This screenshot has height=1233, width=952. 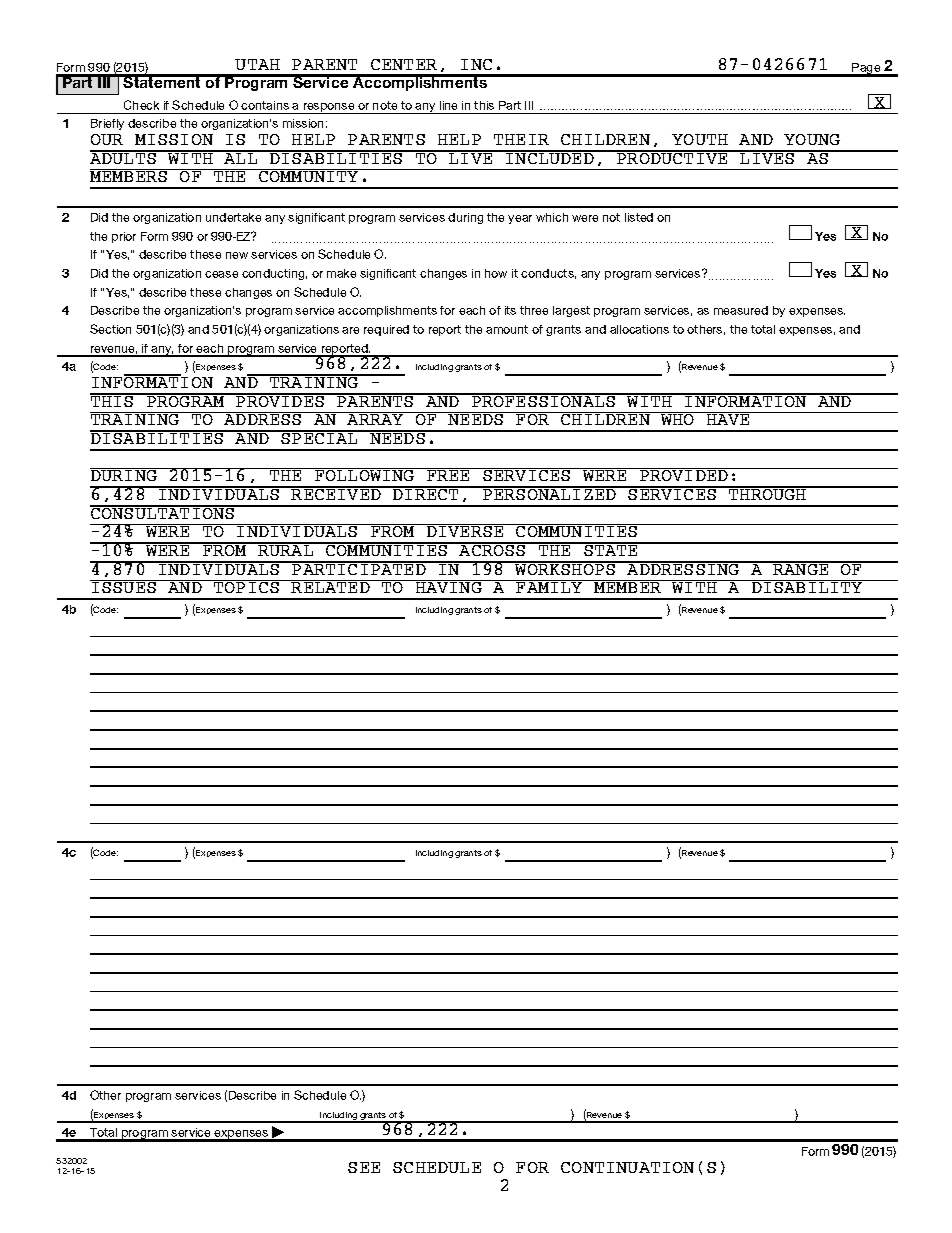 What do you see at coordinates (141, 105) in the screenshot?
I see `Check` at bounding box center [141, 105].
